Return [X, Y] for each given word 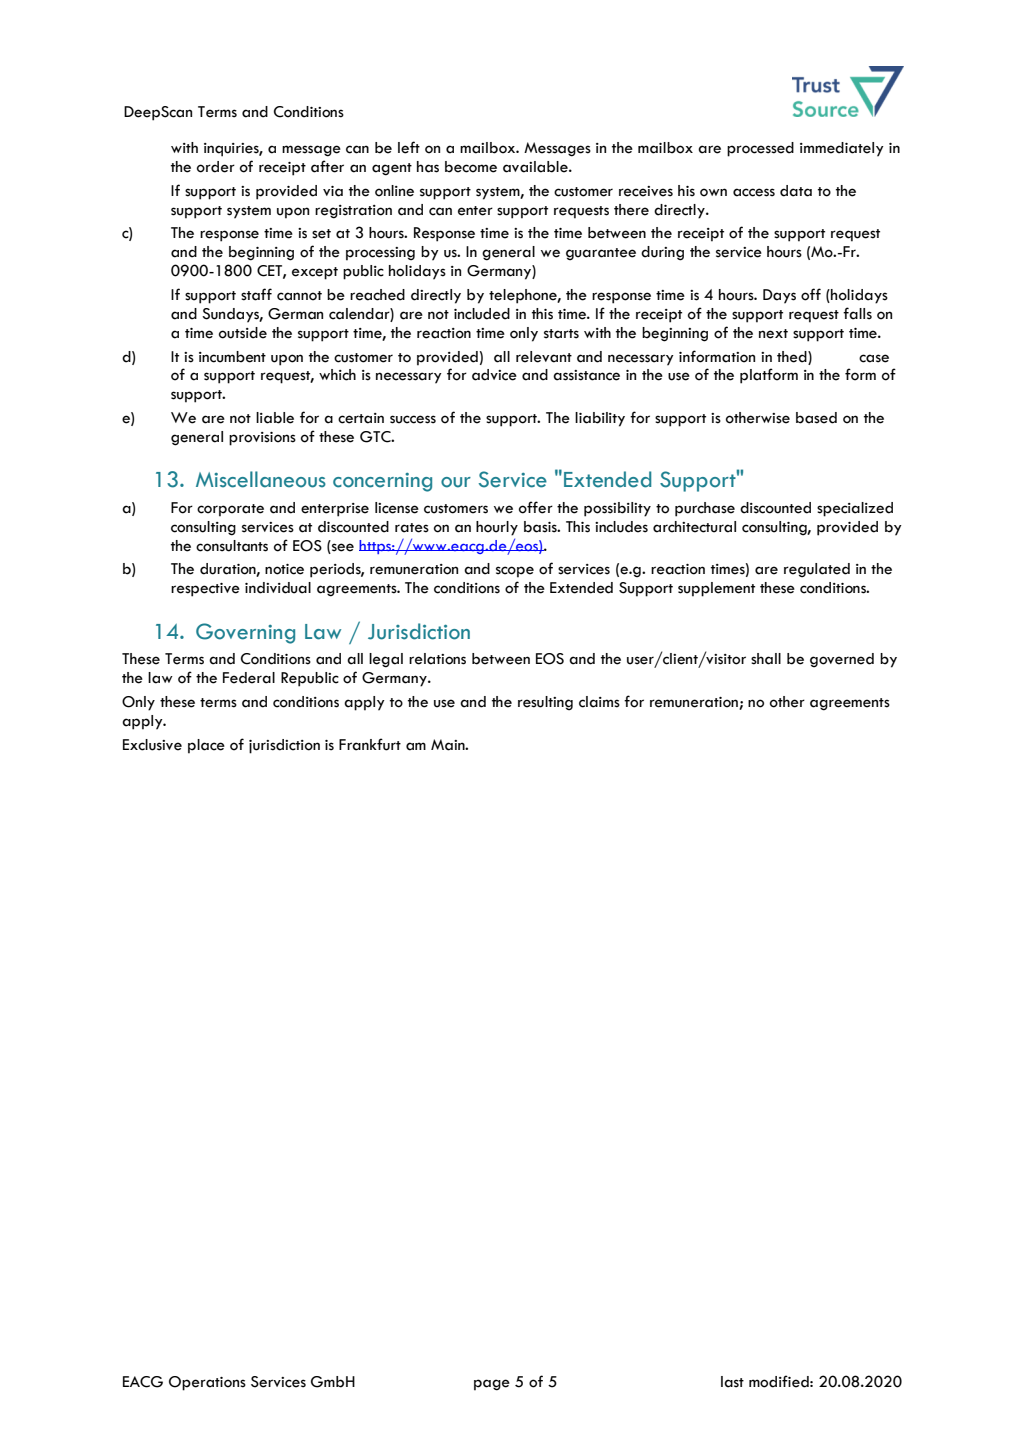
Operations [207, 1383]
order [216, 167]
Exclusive [152, 745]
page [492, 1385]
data [796, 191]
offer [536, 507]
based [816, 418]
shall [766, 659]
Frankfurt [370, 744]
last [732, 1382]
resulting [545, 703]
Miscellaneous [261, 479]
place [206, 746]
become [471, 167]
